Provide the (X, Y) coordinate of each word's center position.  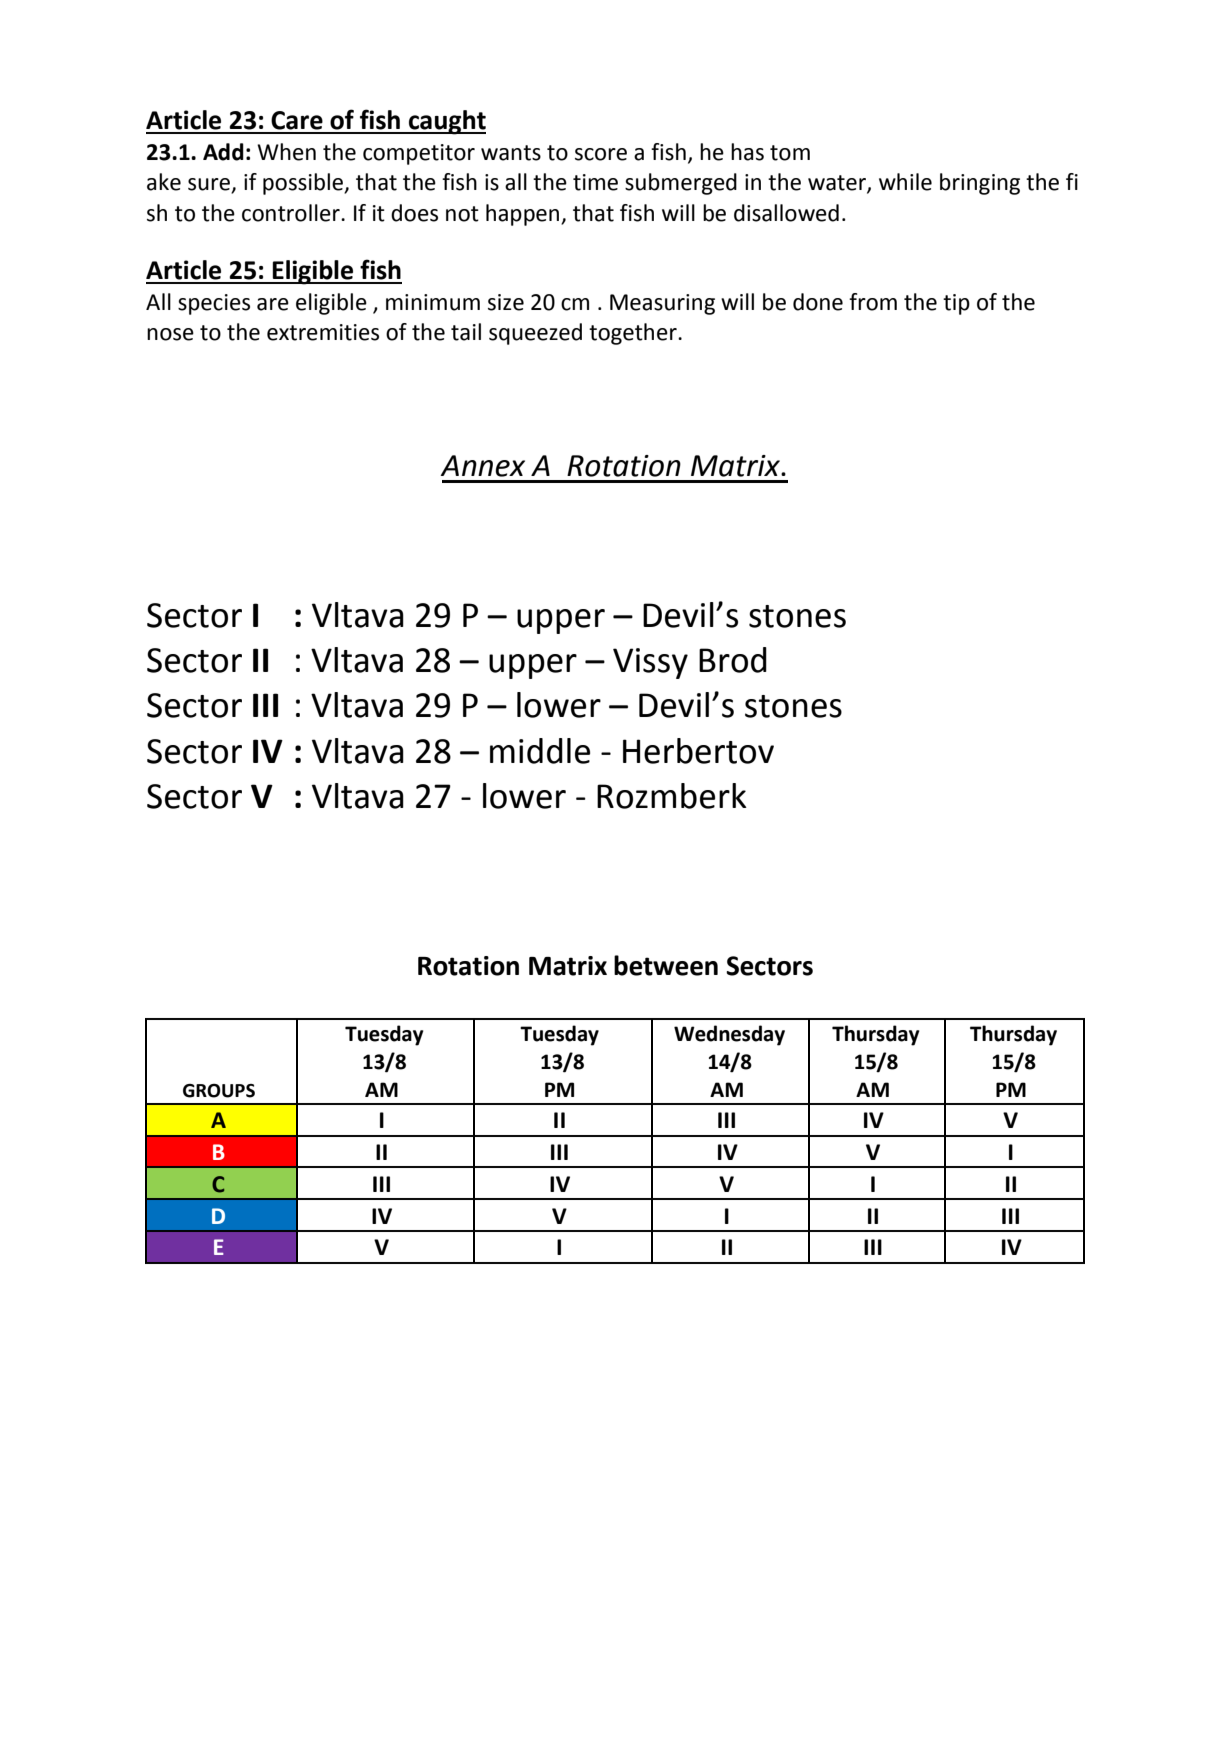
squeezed (535, 334)
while (905, 182)
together (634, 334)
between (666, 965)
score (601, 154)
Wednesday (729, 1035)
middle (540, 751)
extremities (323, 332)
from (873, 302)
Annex (482, 466)
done (818, 302)
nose (170, 334)
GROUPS (219, 1091)
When (286, 152)
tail (466, 332)
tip (956, 304)
